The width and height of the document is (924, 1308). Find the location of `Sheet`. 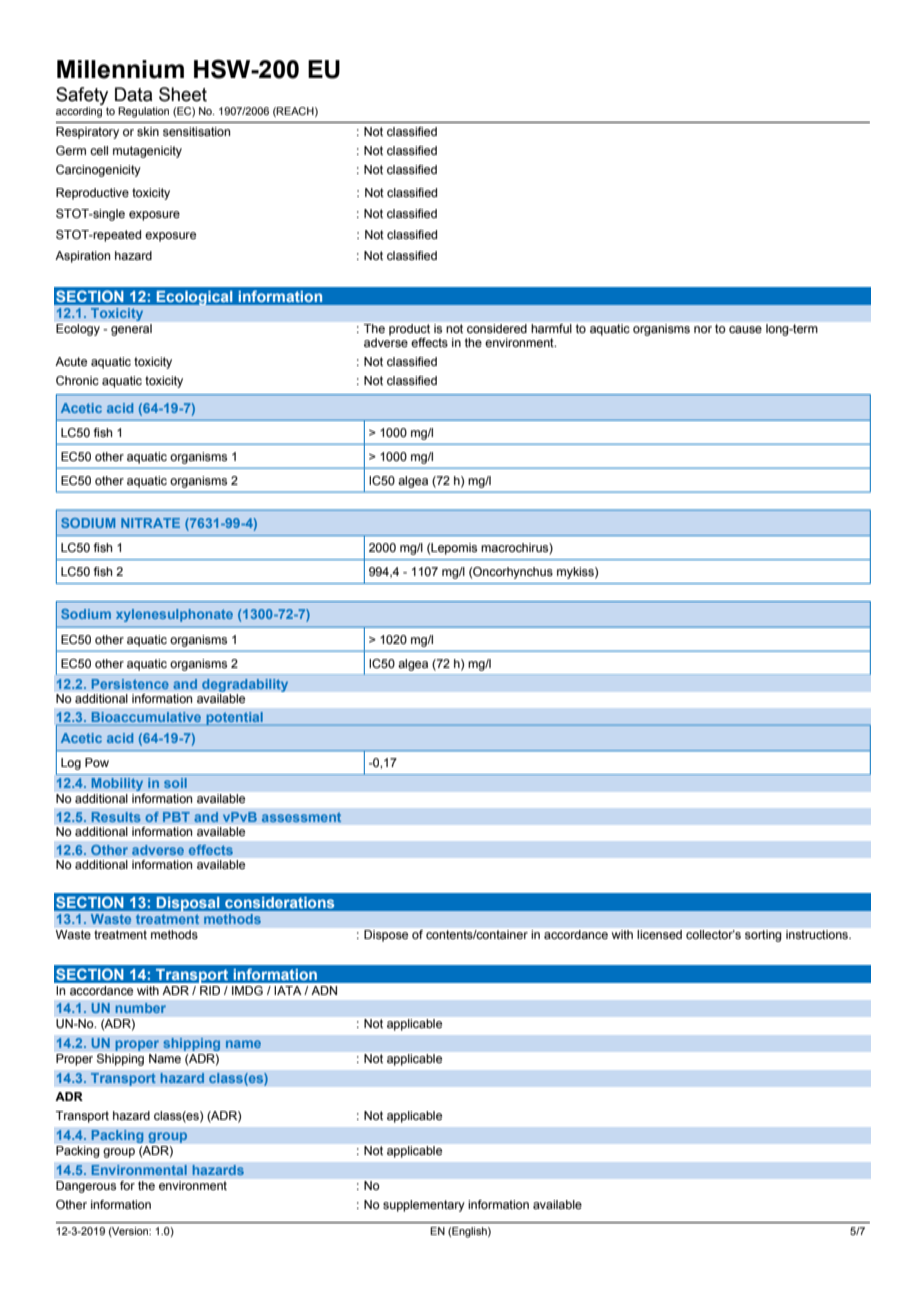

Sheet is located at coordinates (183, 94).
